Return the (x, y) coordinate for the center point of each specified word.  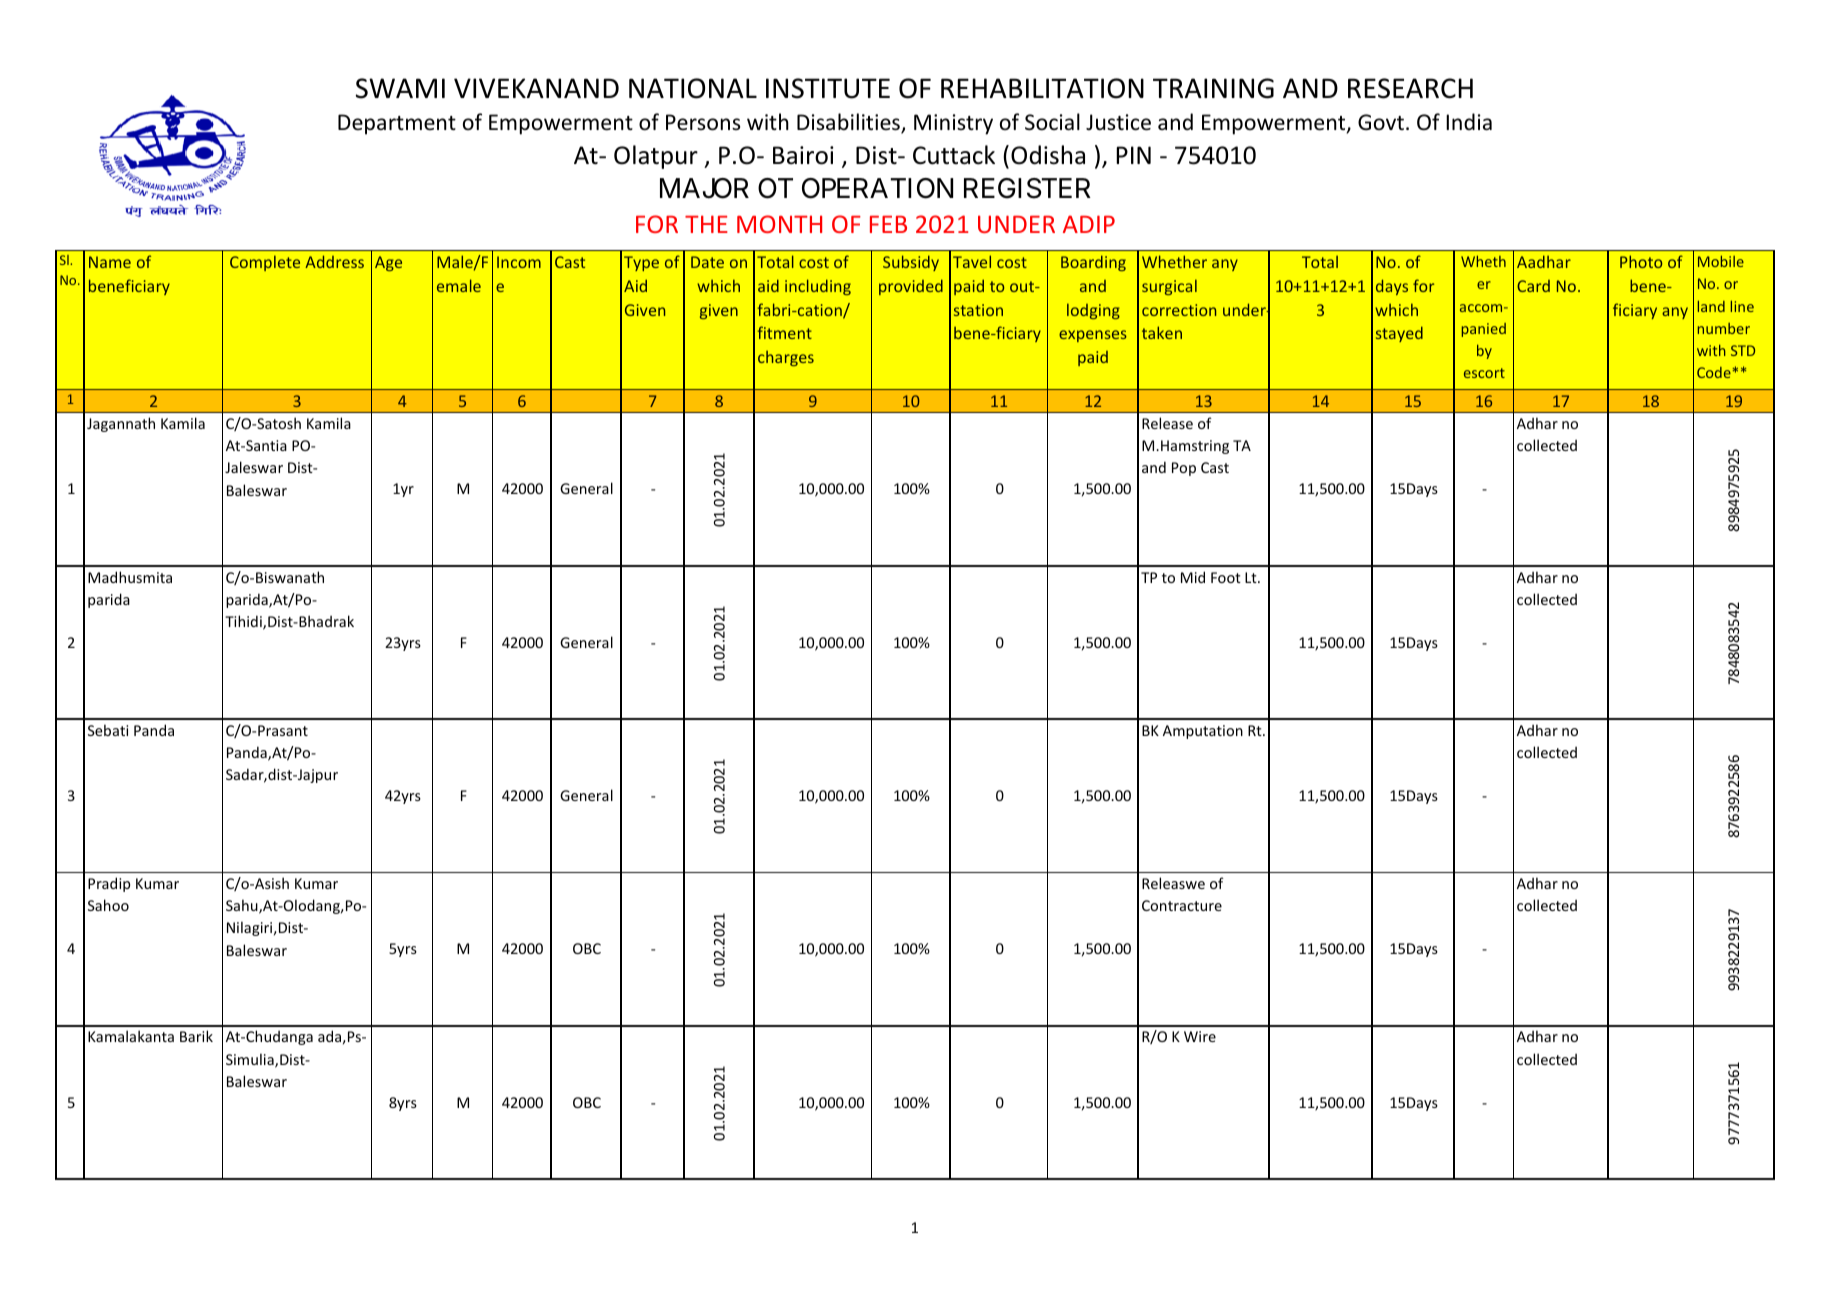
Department (397, 124)
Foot (1226, 577)
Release (1167, 423)
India (1469, 121)
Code (1714, 372)
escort (1484, 373)
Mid (1193, 577)
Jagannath (121, 424)
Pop (1184, 469)
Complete (265, 263)
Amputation (1203, 732)
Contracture (1182, 905)
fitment (785, 332)
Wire (1200, 1036)
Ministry (953, 124)
